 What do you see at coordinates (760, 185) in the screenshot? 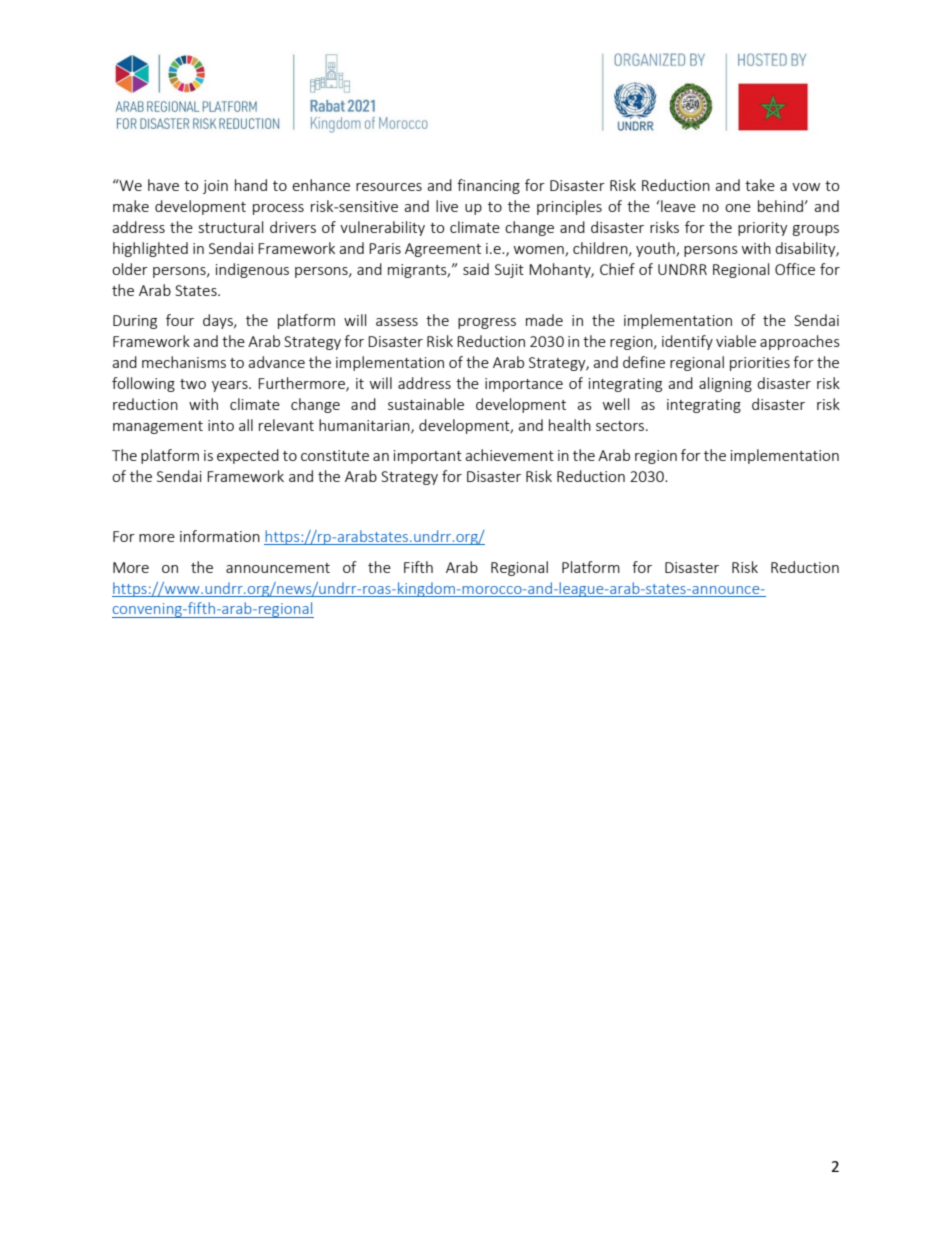
I see `take` at bounding box center [760, 185].
